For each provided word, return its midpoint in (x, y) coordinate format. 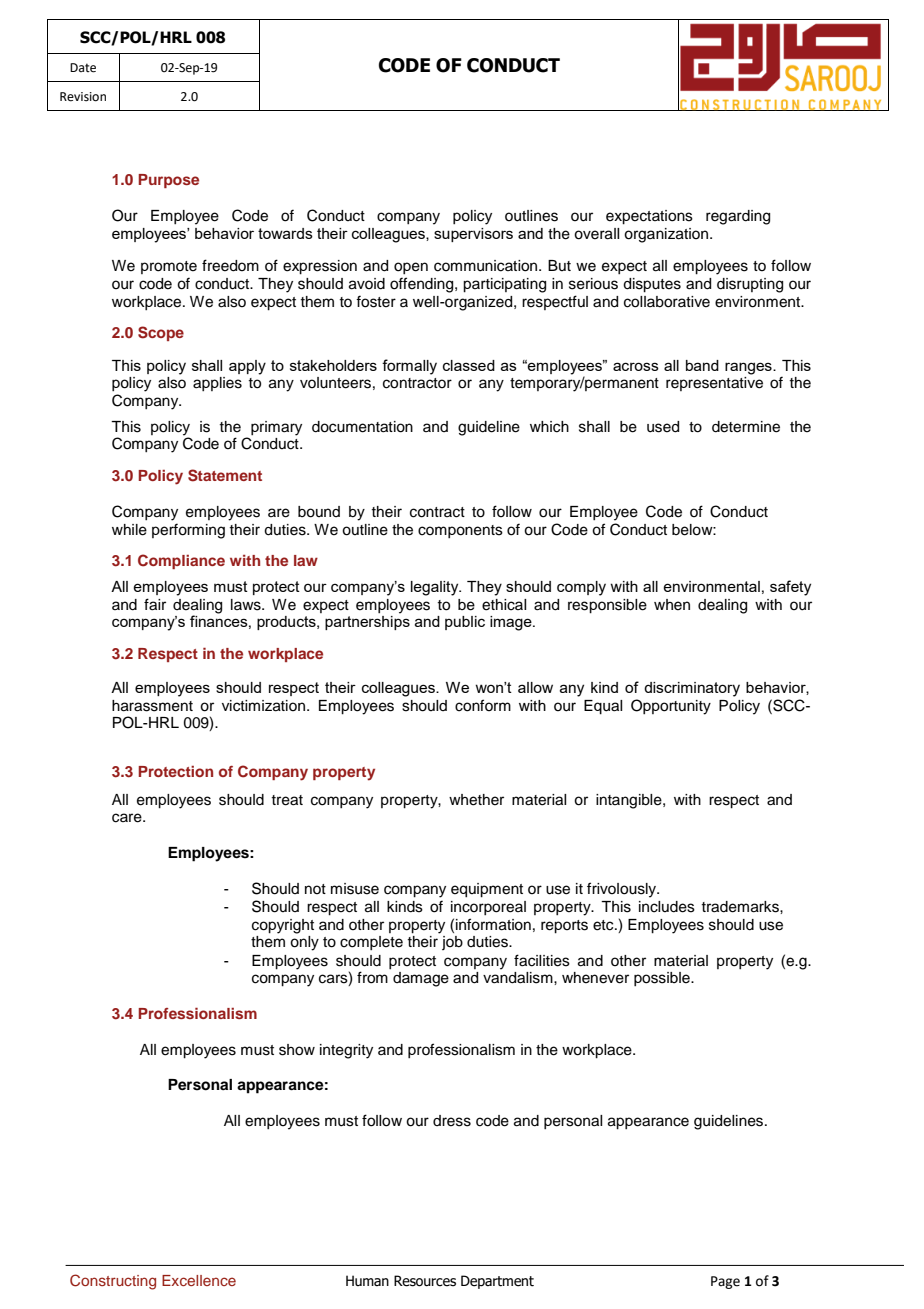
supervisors (473, 235)
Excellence (199, 1280)
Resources (425, 1281)
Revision (83, 97)
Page (725, 1282)
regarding (738, 217)
